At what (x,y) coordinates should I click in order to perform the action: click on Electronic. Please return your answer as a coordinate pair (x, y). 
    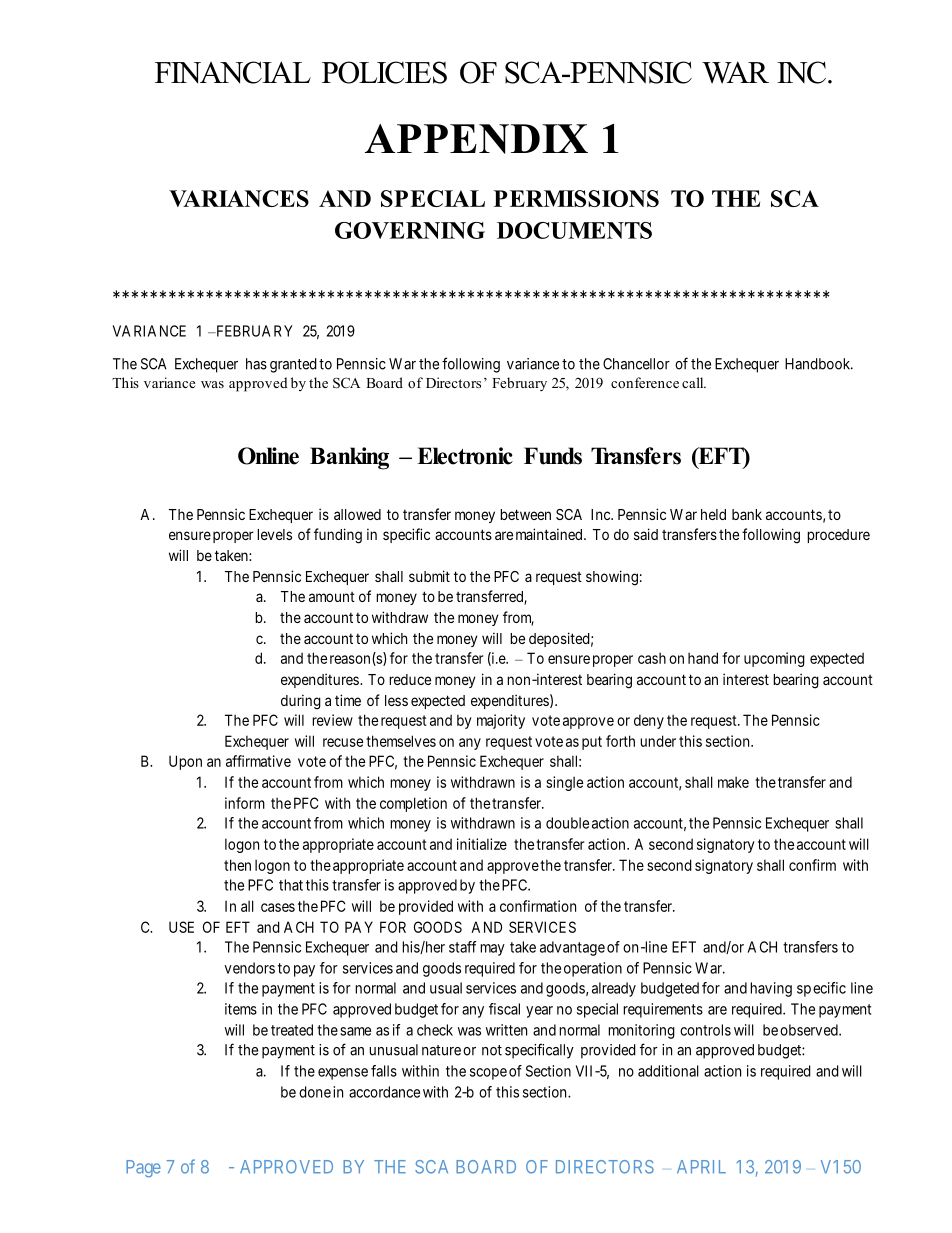
    Looking at the image, I should click on (465, 456).
